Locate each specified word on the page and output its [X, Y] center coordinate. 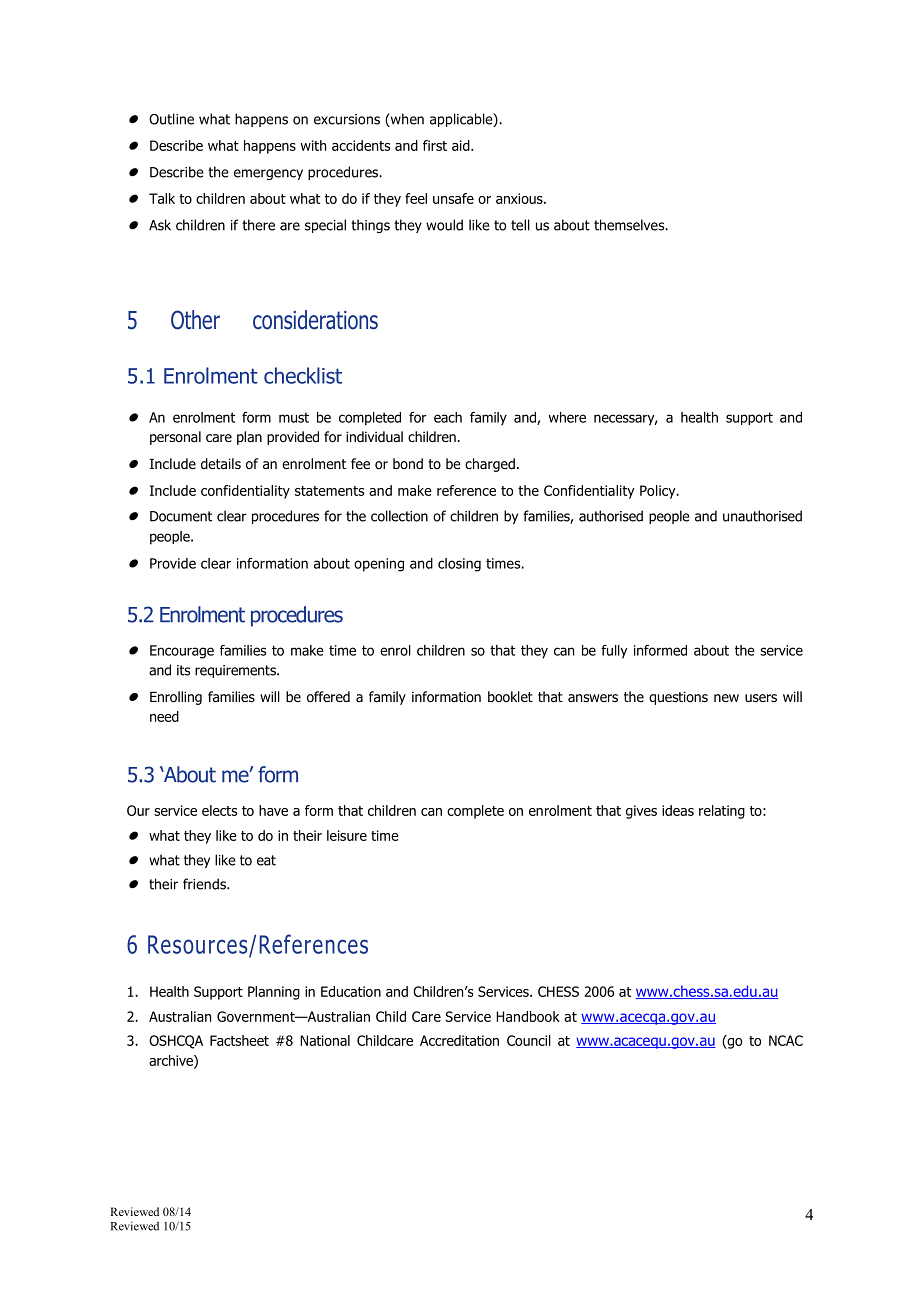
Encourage [182, 652]
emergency [268, 174]
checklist [303, 375]
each [448, 417]
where [567, 417]
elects [219, 810]
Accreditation [459, 1040]
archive [172, 1061]
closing [459, 565]
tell [520, 225]
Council [529, 1040]
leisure [347, 835]
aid [462, 145]
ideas [678, 810]
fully [614, 652]
